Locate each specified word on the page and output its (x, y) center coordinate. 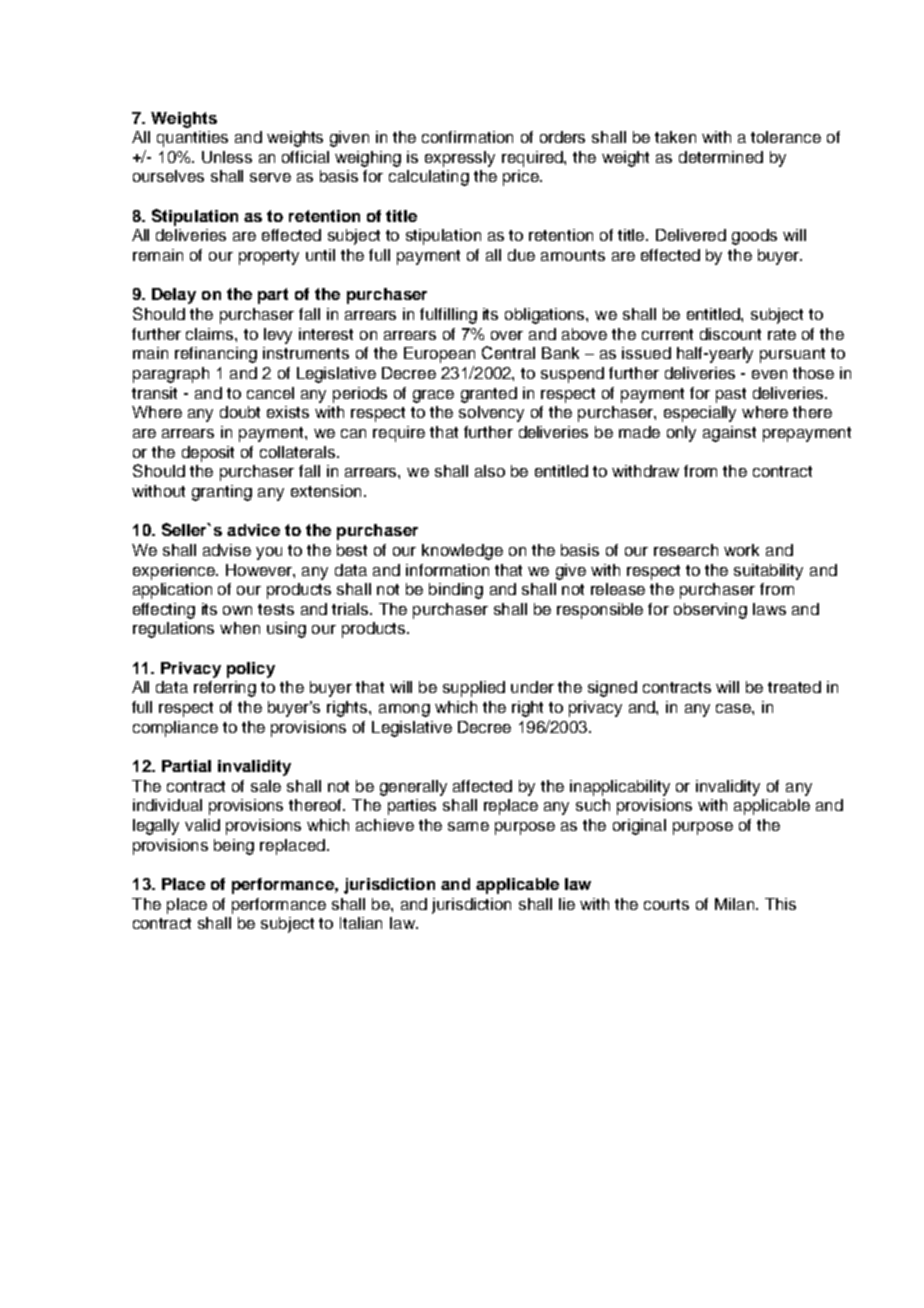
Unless (227, 157)
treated (794, 687)
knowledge (462, 552)
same (468, 826)
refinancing (216, 355)
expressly (460, 159)
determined (721, 157)
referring (225, 689)
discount (730, 334)
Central (508, 352)
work (741, 550)
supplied (474, 689)
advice (253, 530)
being (234, 847)
